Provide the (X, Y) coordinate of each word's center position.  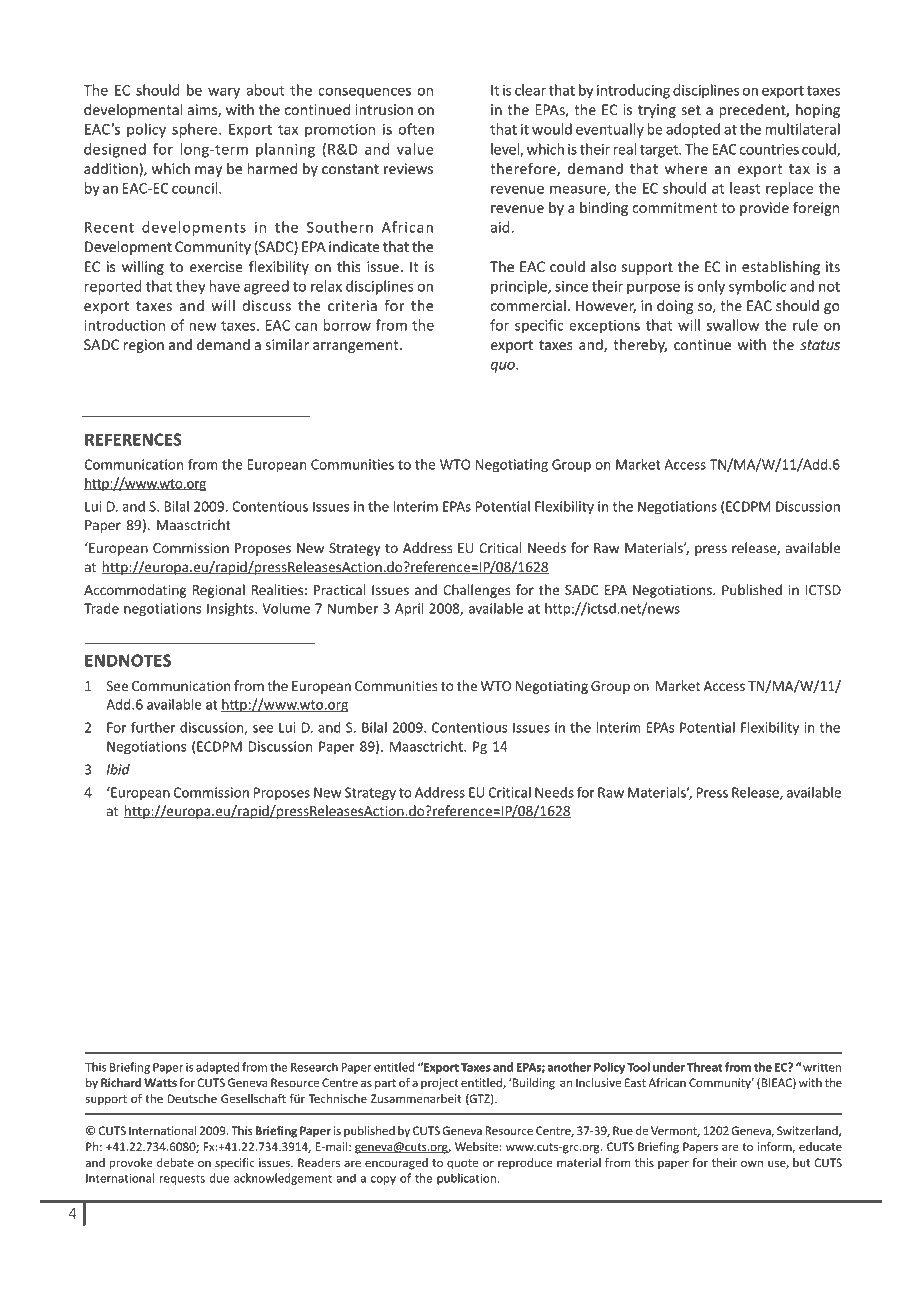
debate (175, 1162)
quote (462, 1164)
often (416, 129)
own (752, 1163)
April (409, 610)
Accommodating (135, 591)
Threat (705, 1067)
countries (769, 149)
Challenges (477, 591)
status (820, 345)
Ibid (118, 769)
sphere (196, 130)
